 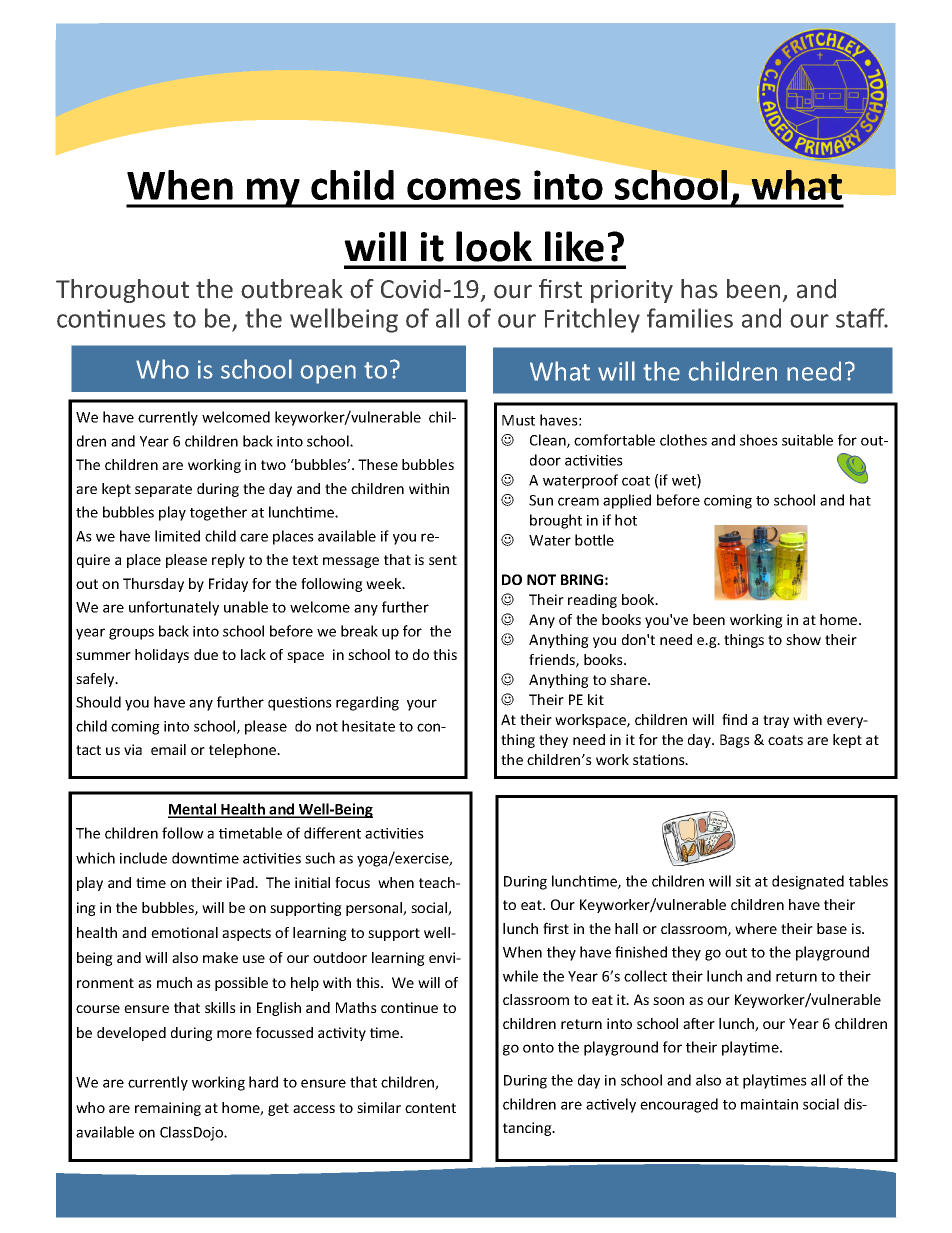 What do you see at coordinates (808, 882) in the image?
I see `designated` at bounding box center [808, 882].
